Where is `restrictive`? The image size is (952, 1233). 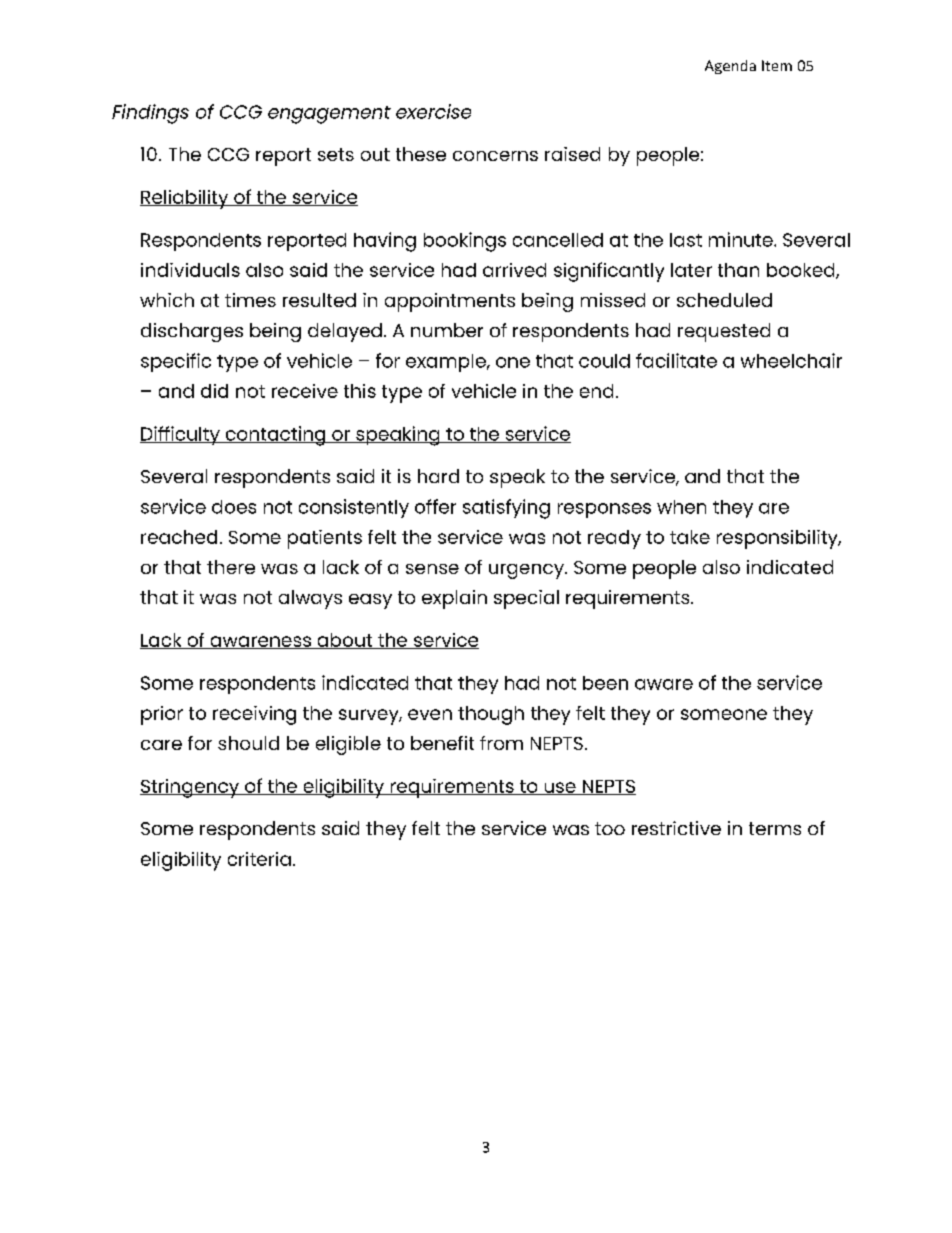
restrictive is located at coordinates (676, 828).
